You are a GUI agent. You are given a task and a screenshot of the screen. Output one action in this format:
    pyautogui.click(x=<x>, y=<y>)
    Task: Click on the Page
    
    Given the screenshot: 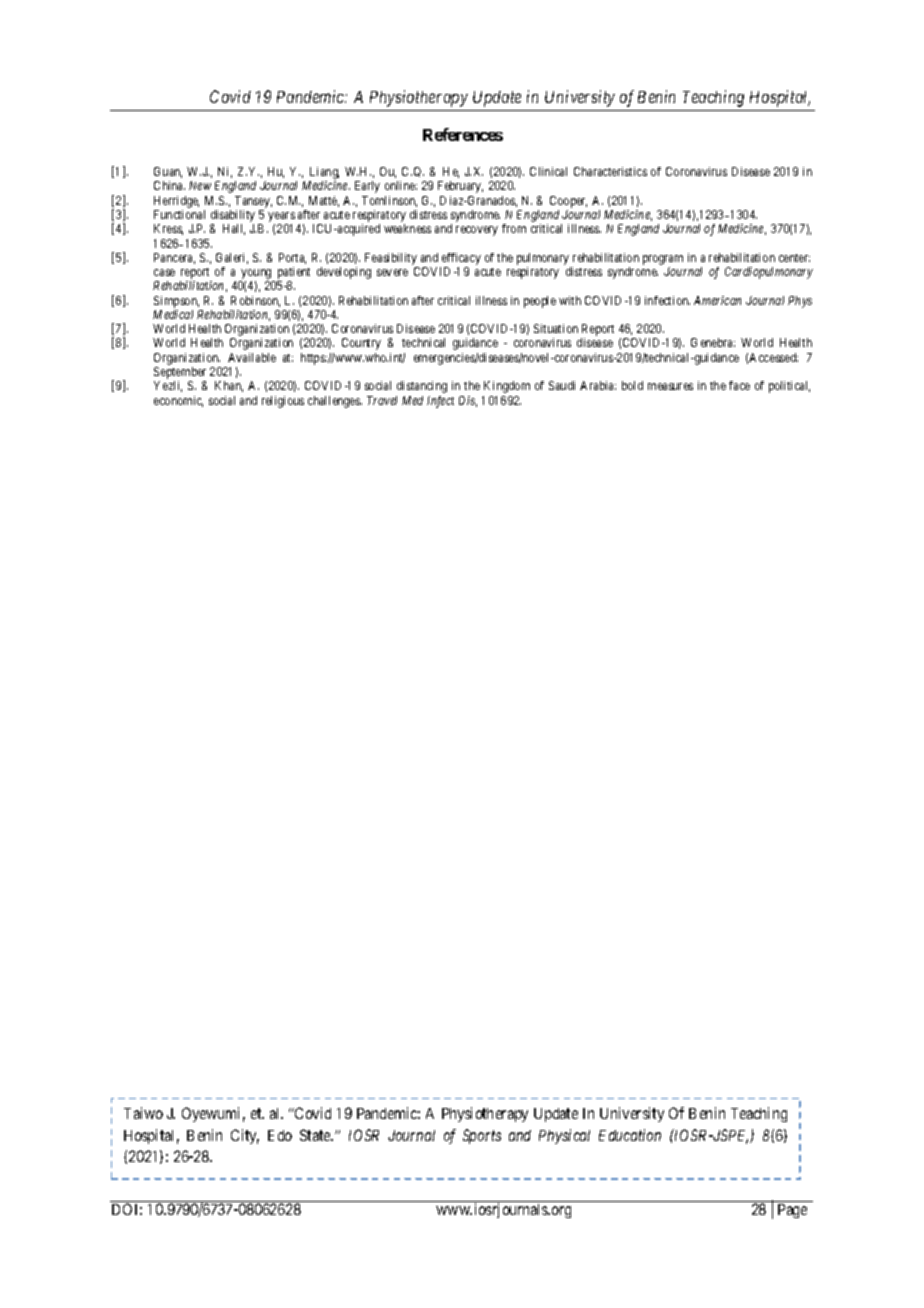 What is the action you would take?
    pyautogui.click(x=792, y=1211)
